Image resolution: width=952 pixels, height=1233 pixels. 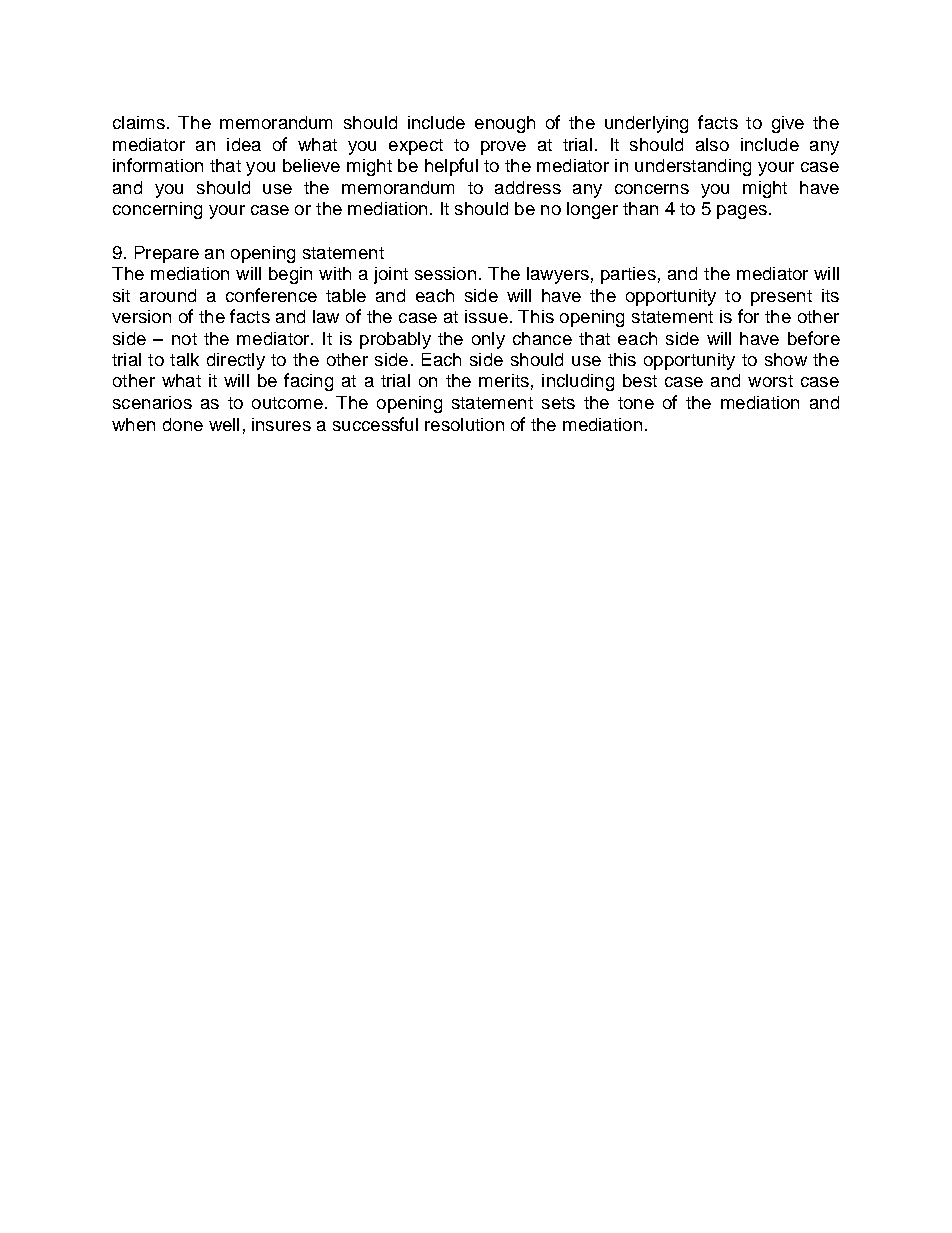 What do you see at coordinates (244, 144) in the screenshot?
I see `idea` at bounding box center [244, 144].
